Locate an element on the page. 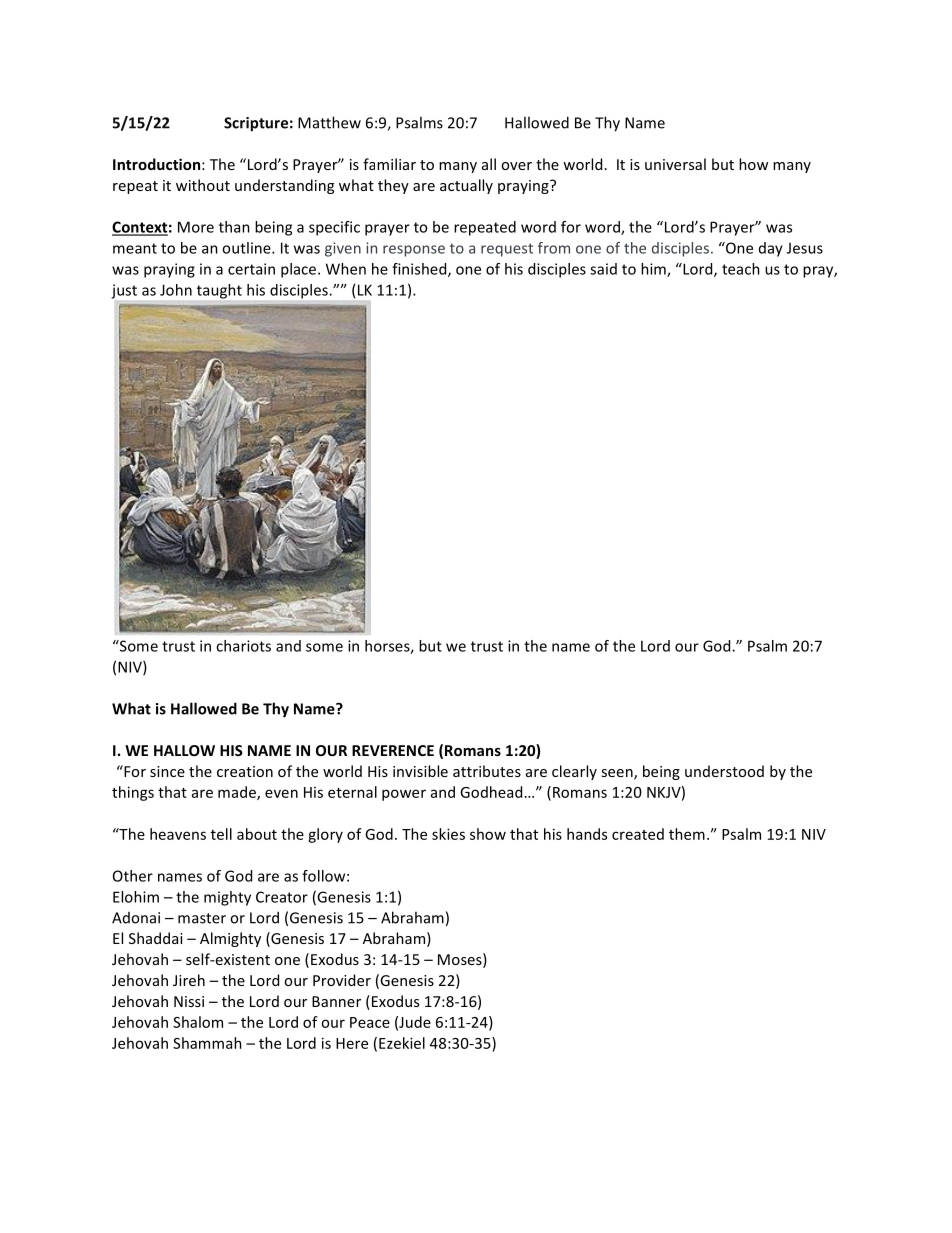 The width and height of the page is (952, 1233). said is located at coordinates (603, 269).
